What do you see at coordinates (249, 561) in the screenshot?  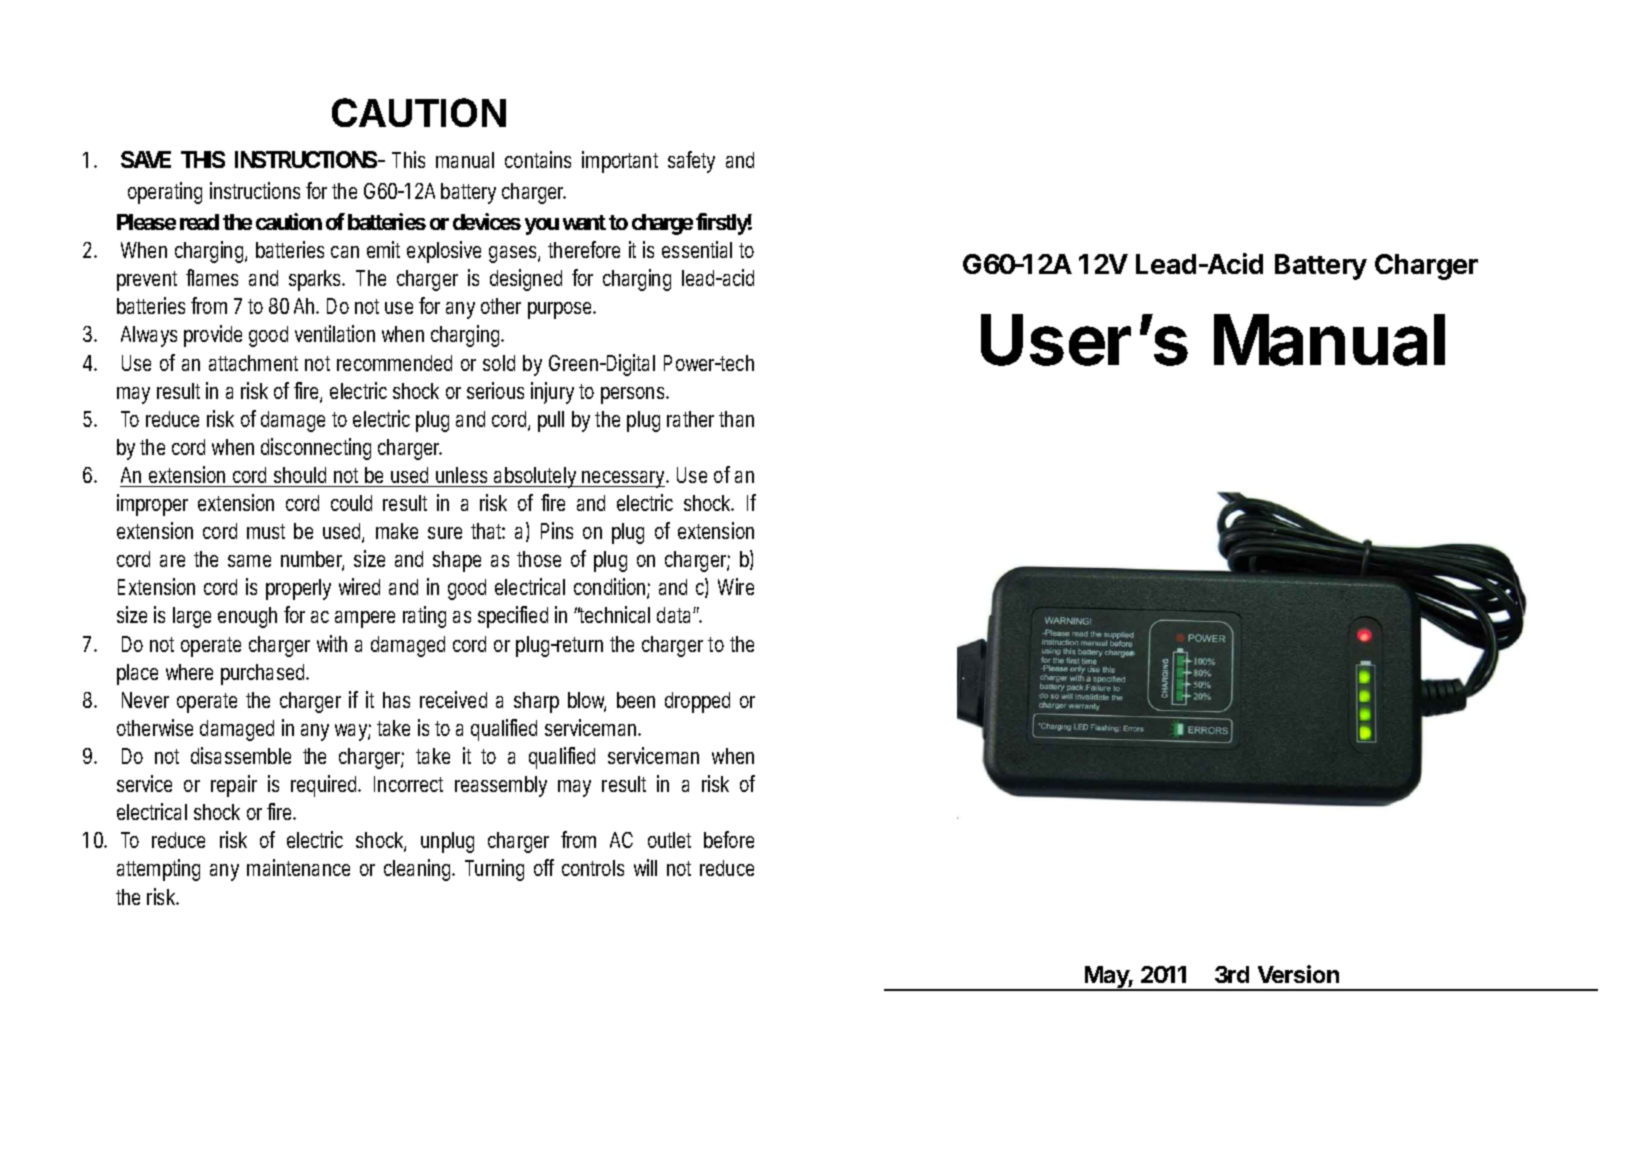 I see `same` at bounding box center [249, 561].
